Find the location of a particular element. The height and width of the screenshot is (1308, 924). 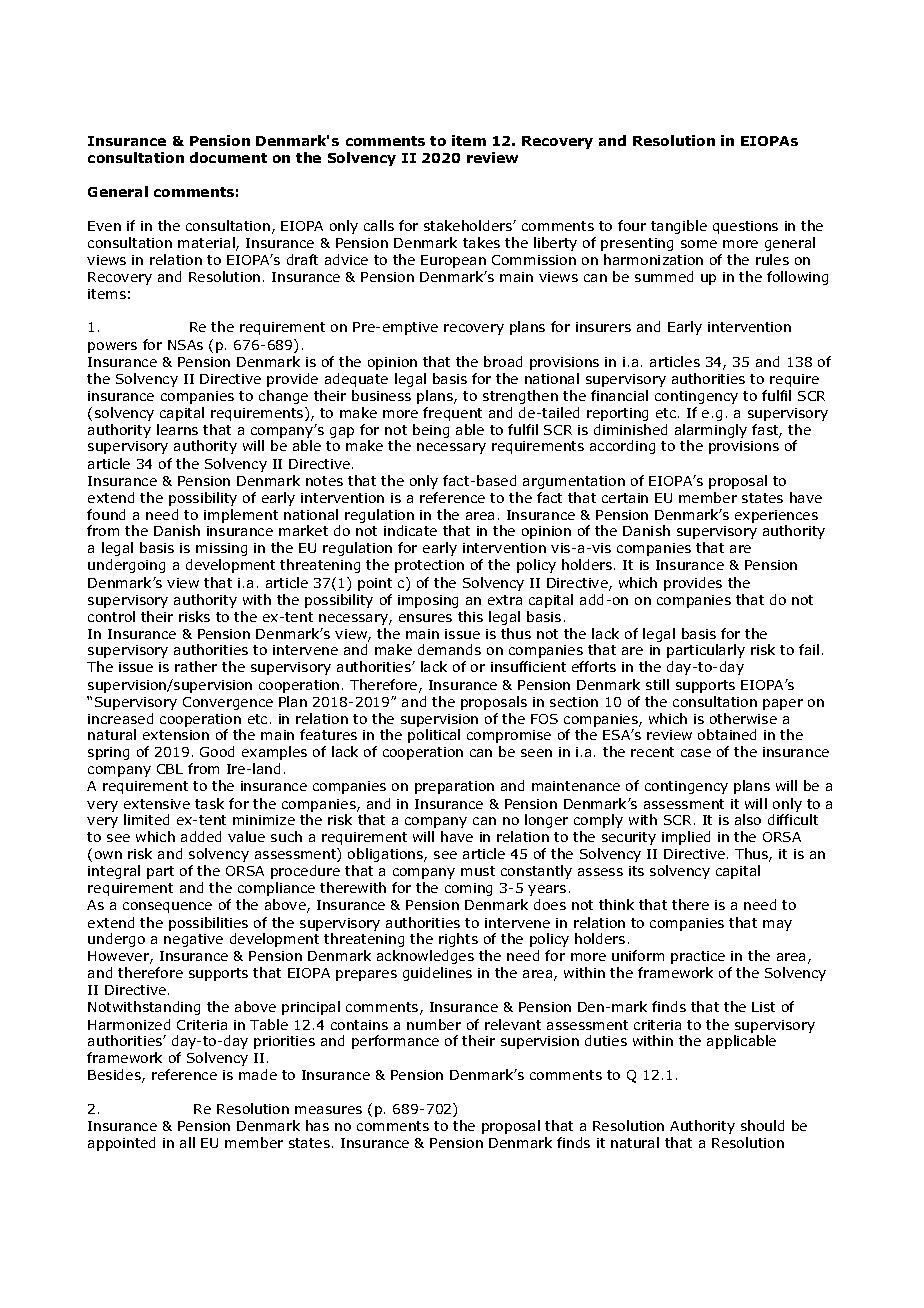

made is located at coordinates (258, 1074).
